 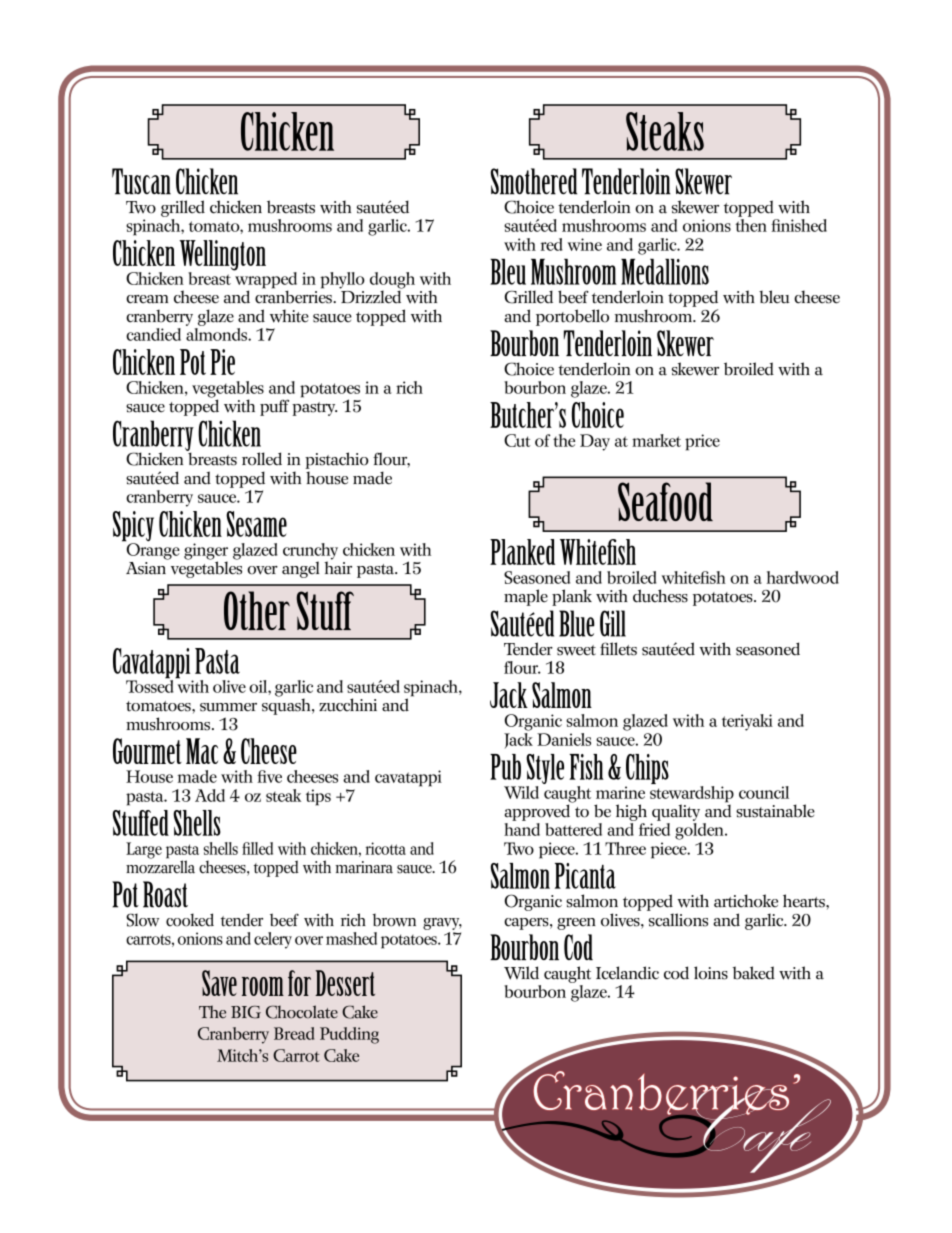 I want to click on Cut, so click(x=517, y=440).
